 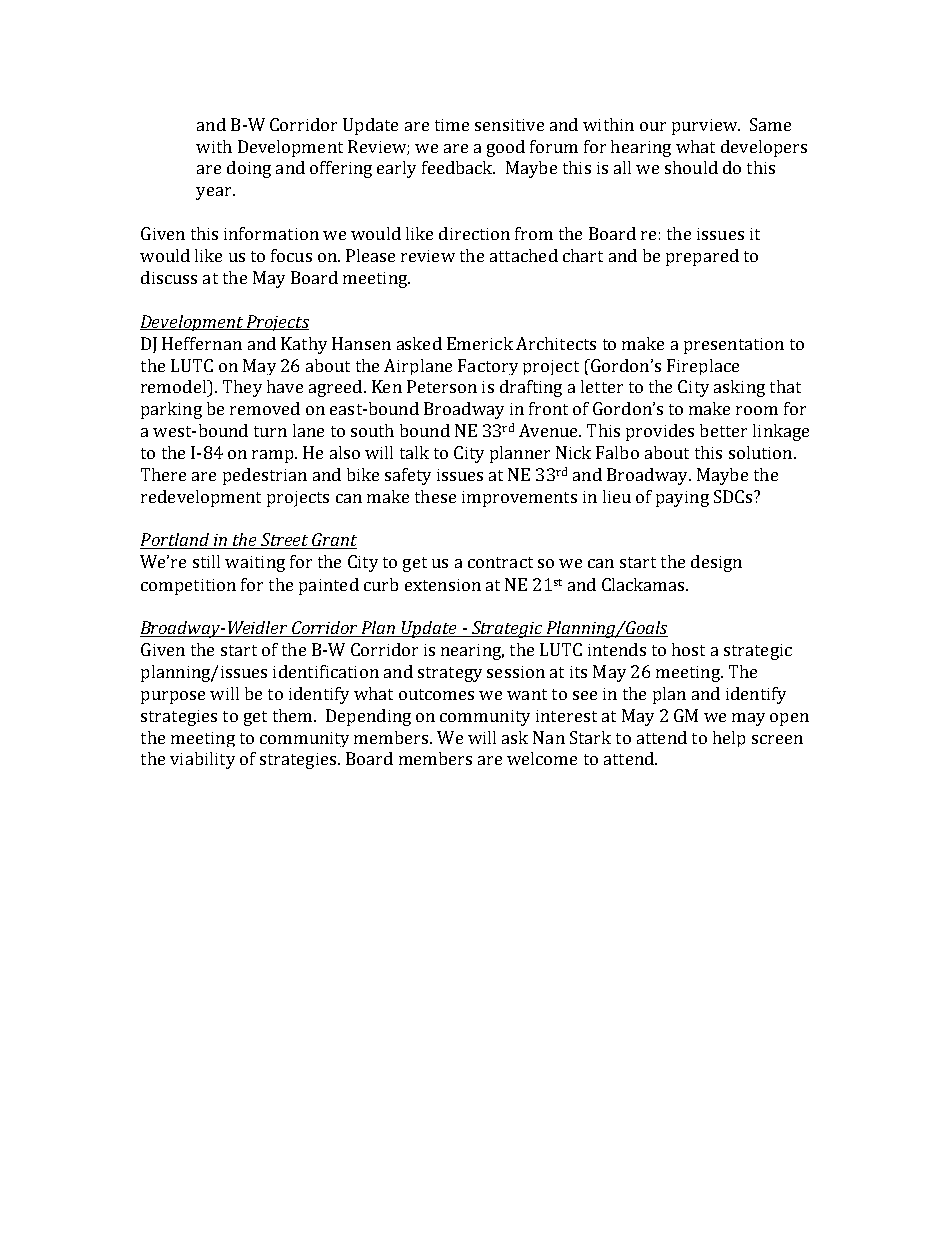 What do you see at coordinates (716, 563) in the screenshot?
I see `design` at bounding box center [716, 563].
